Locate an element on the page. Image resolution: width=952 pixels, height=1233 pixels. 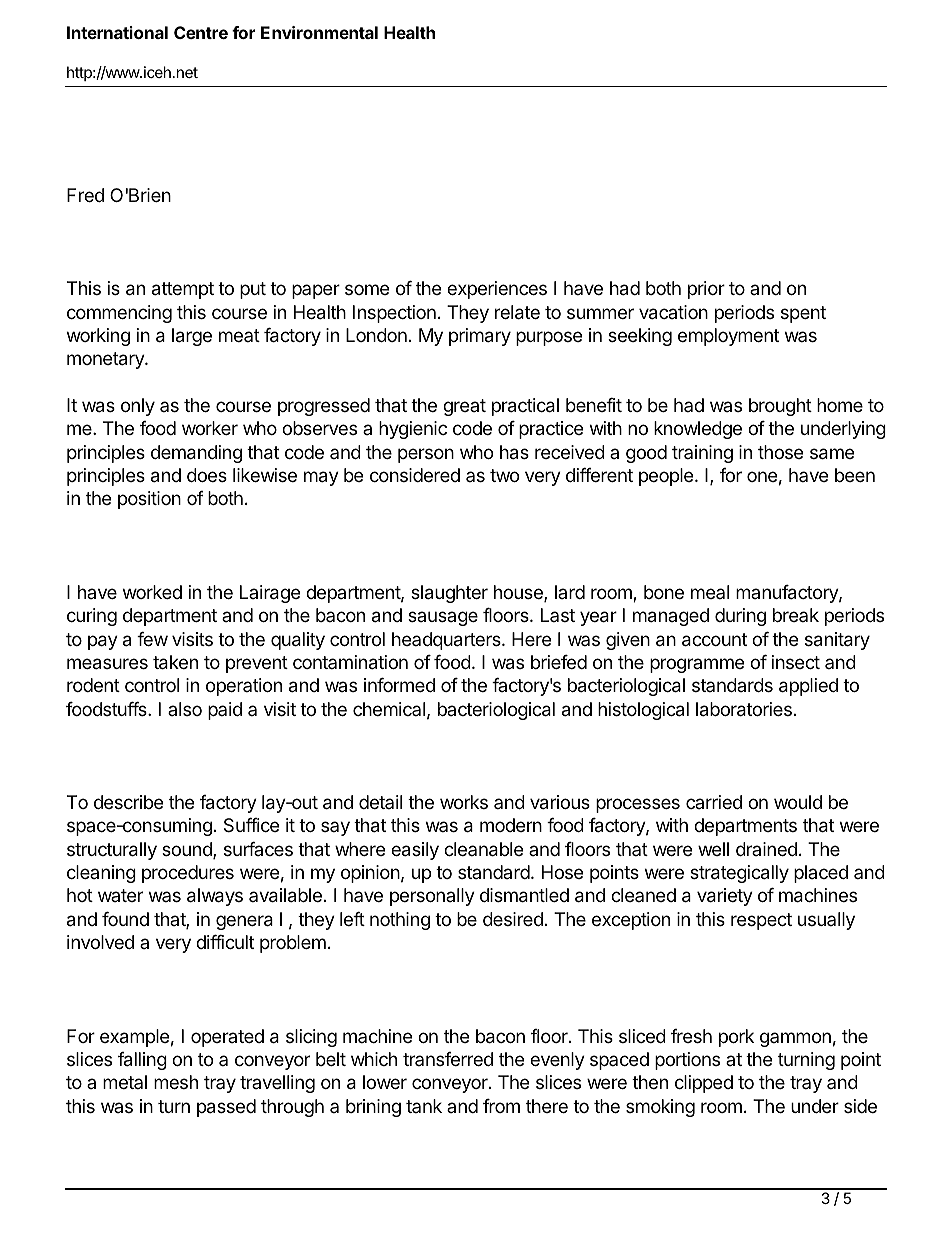
large is located at coordinates (192, 337).
